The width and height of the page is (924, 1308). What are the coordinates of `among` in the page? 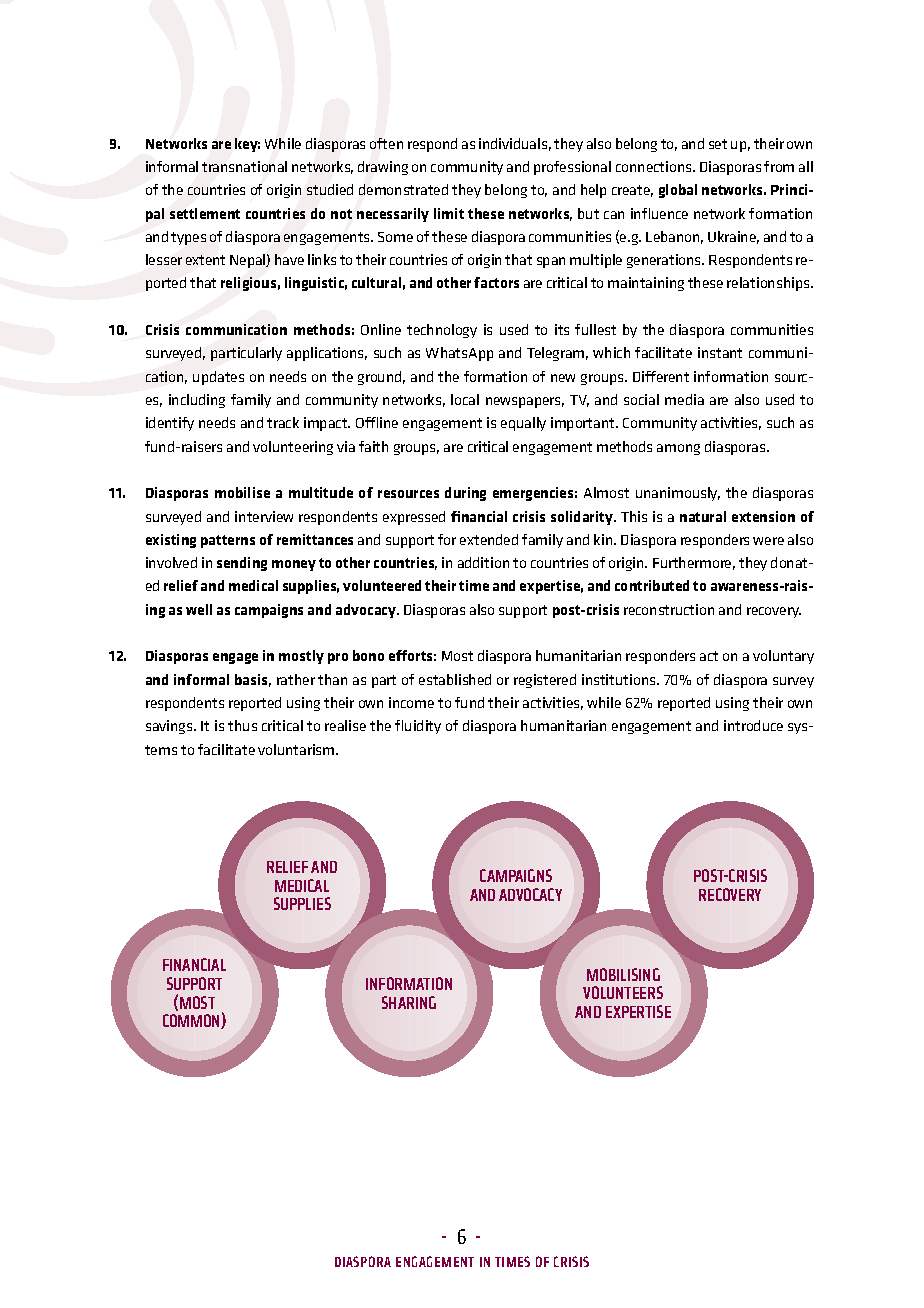 It's located at (678, 449).
